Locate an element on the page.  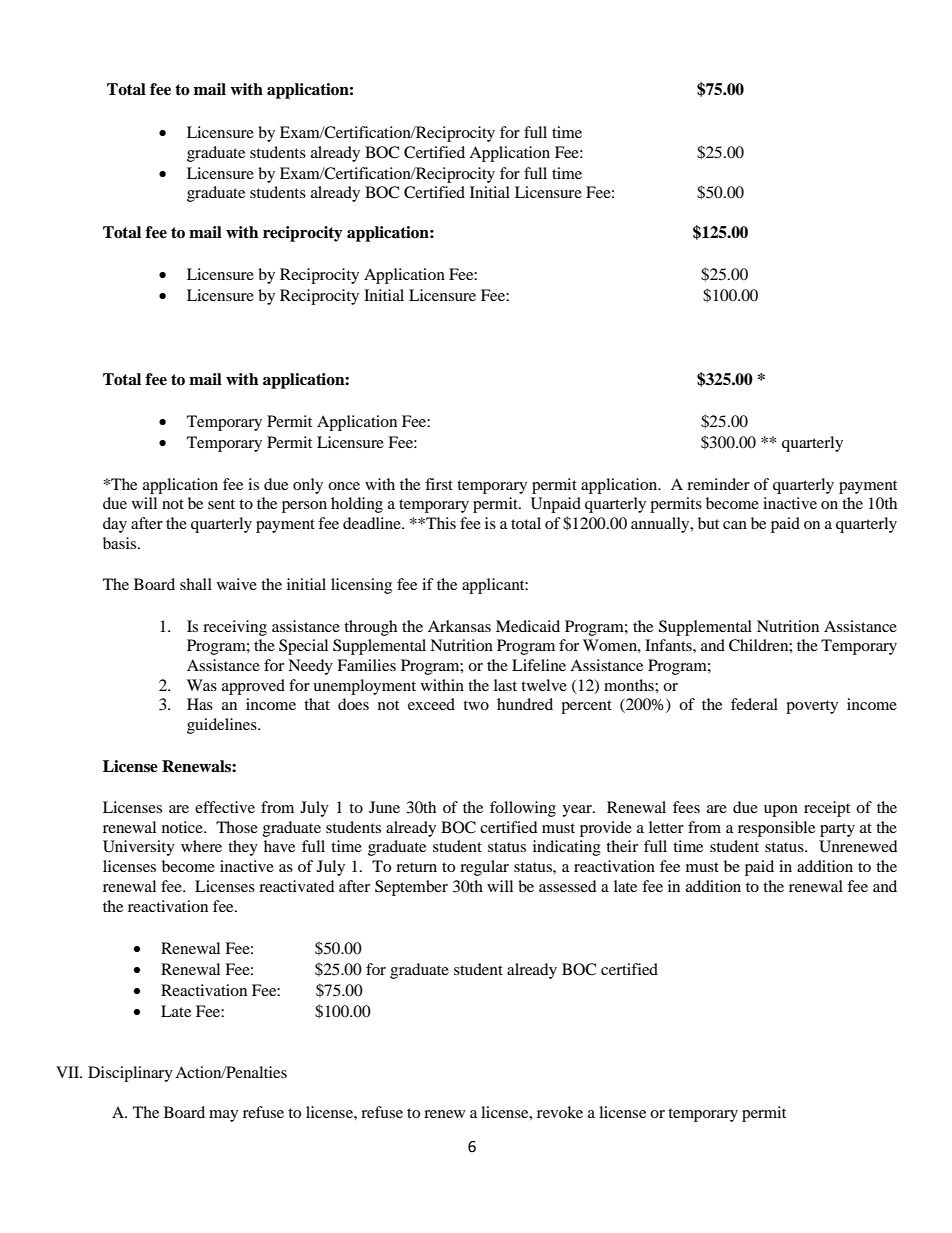
first is located at coordinates (439, 484).
